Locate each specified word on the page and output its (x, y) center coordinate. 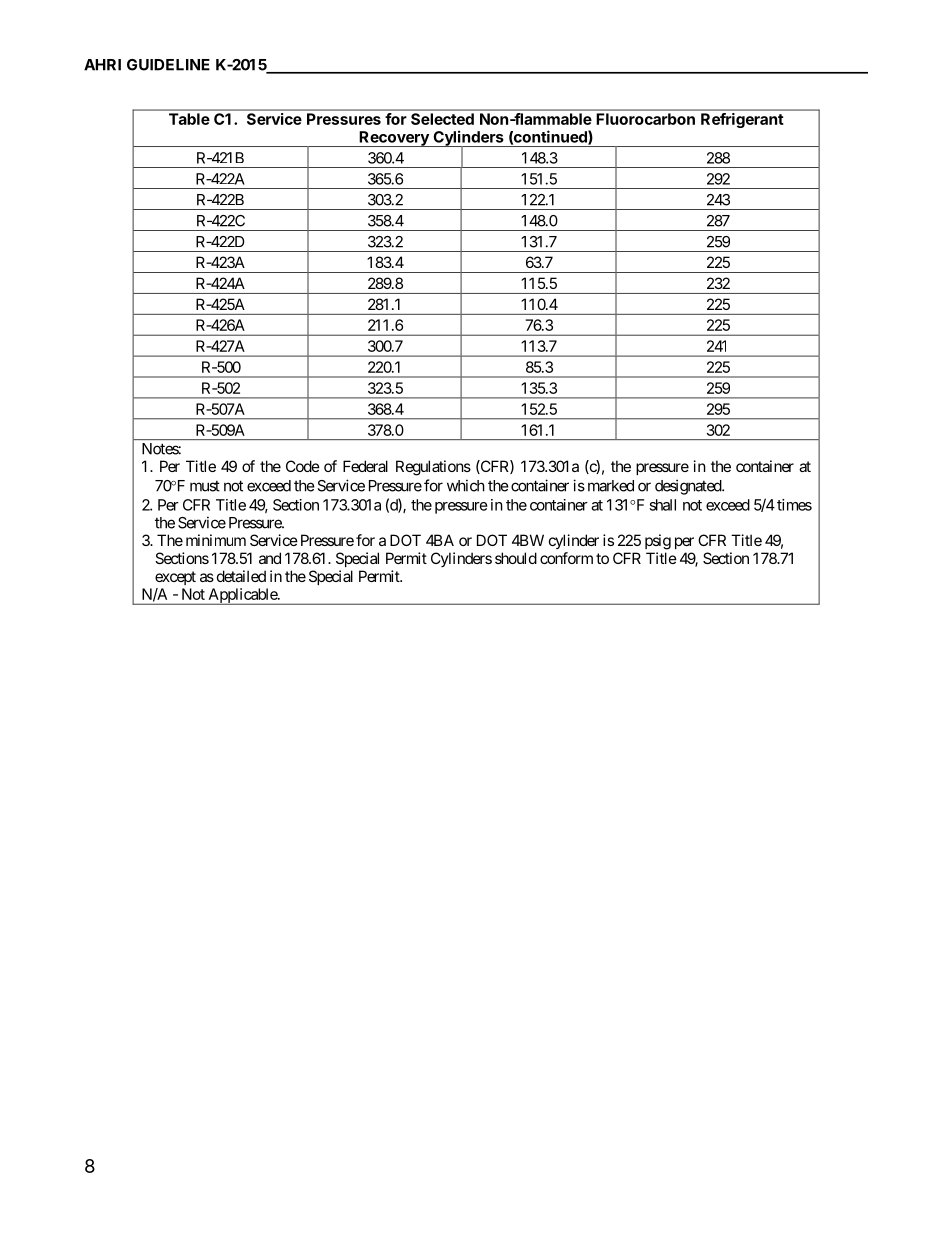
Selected (442, 119)
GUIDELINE (168, 65)
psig (658, 542)
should (516, 558)
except (175, 578)
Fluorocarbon (646, 119)
